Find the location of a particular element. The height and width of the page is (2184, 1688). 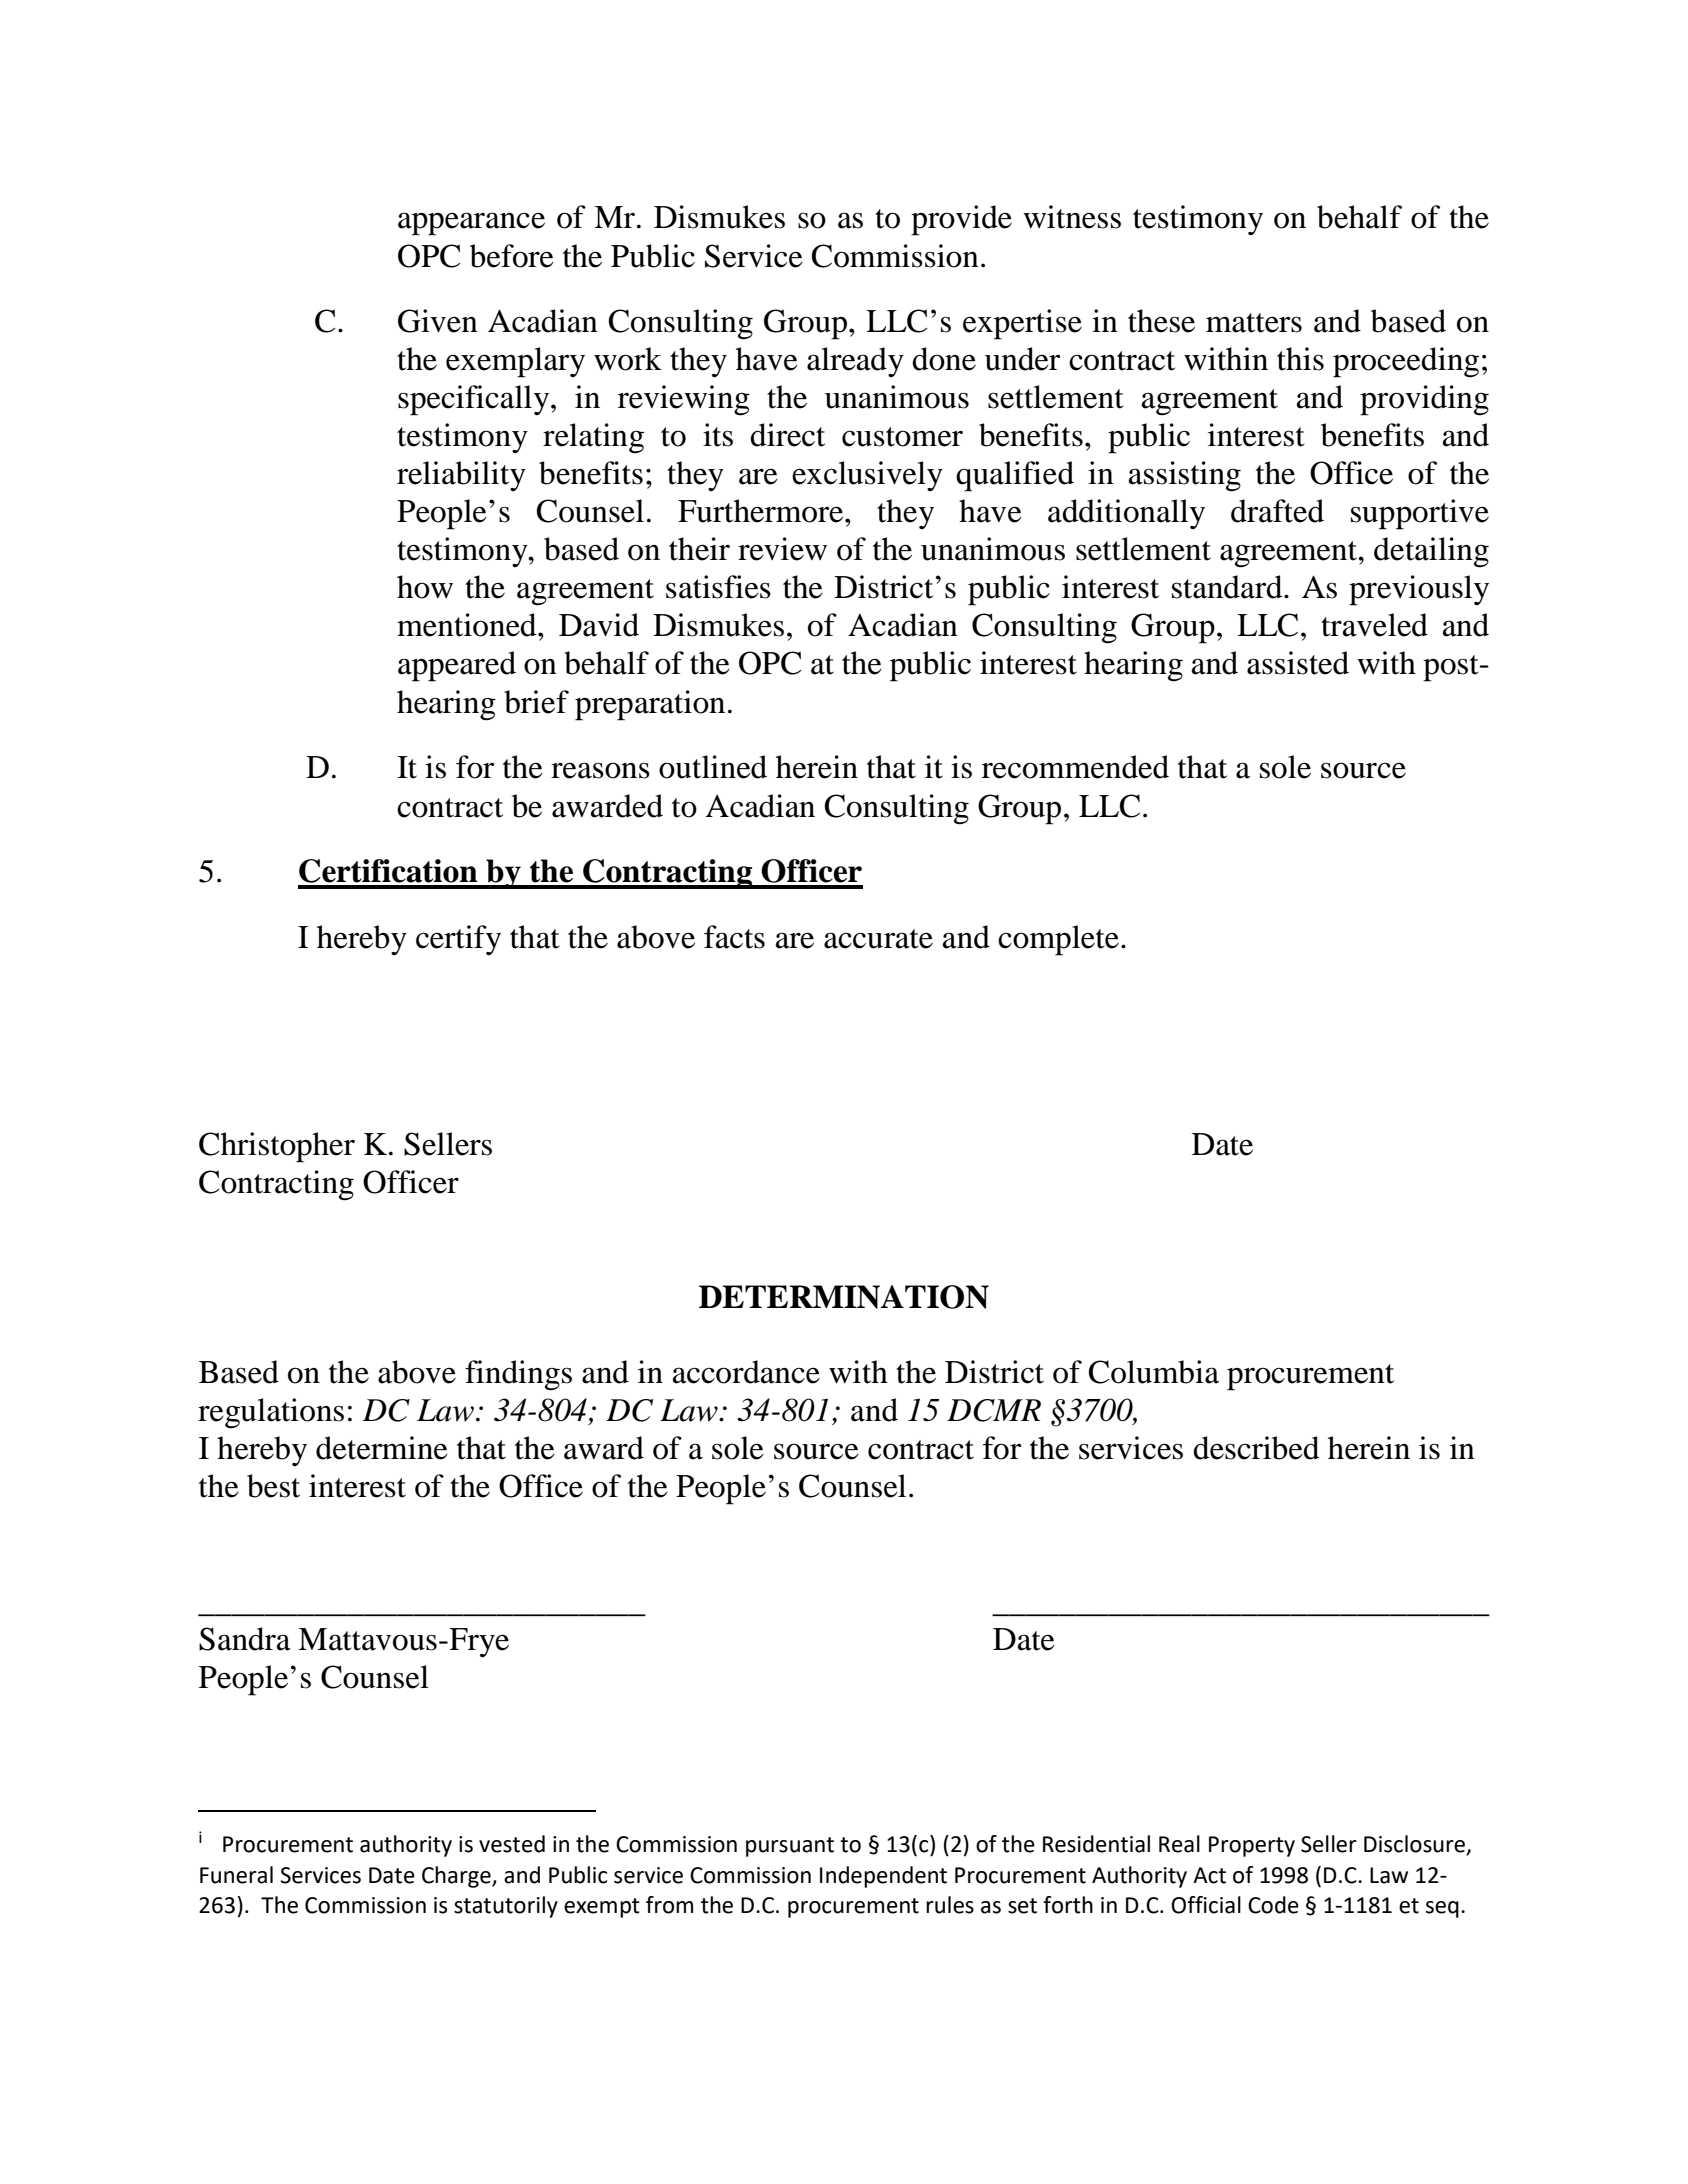

complete is located at coordinates (1058, 940).
